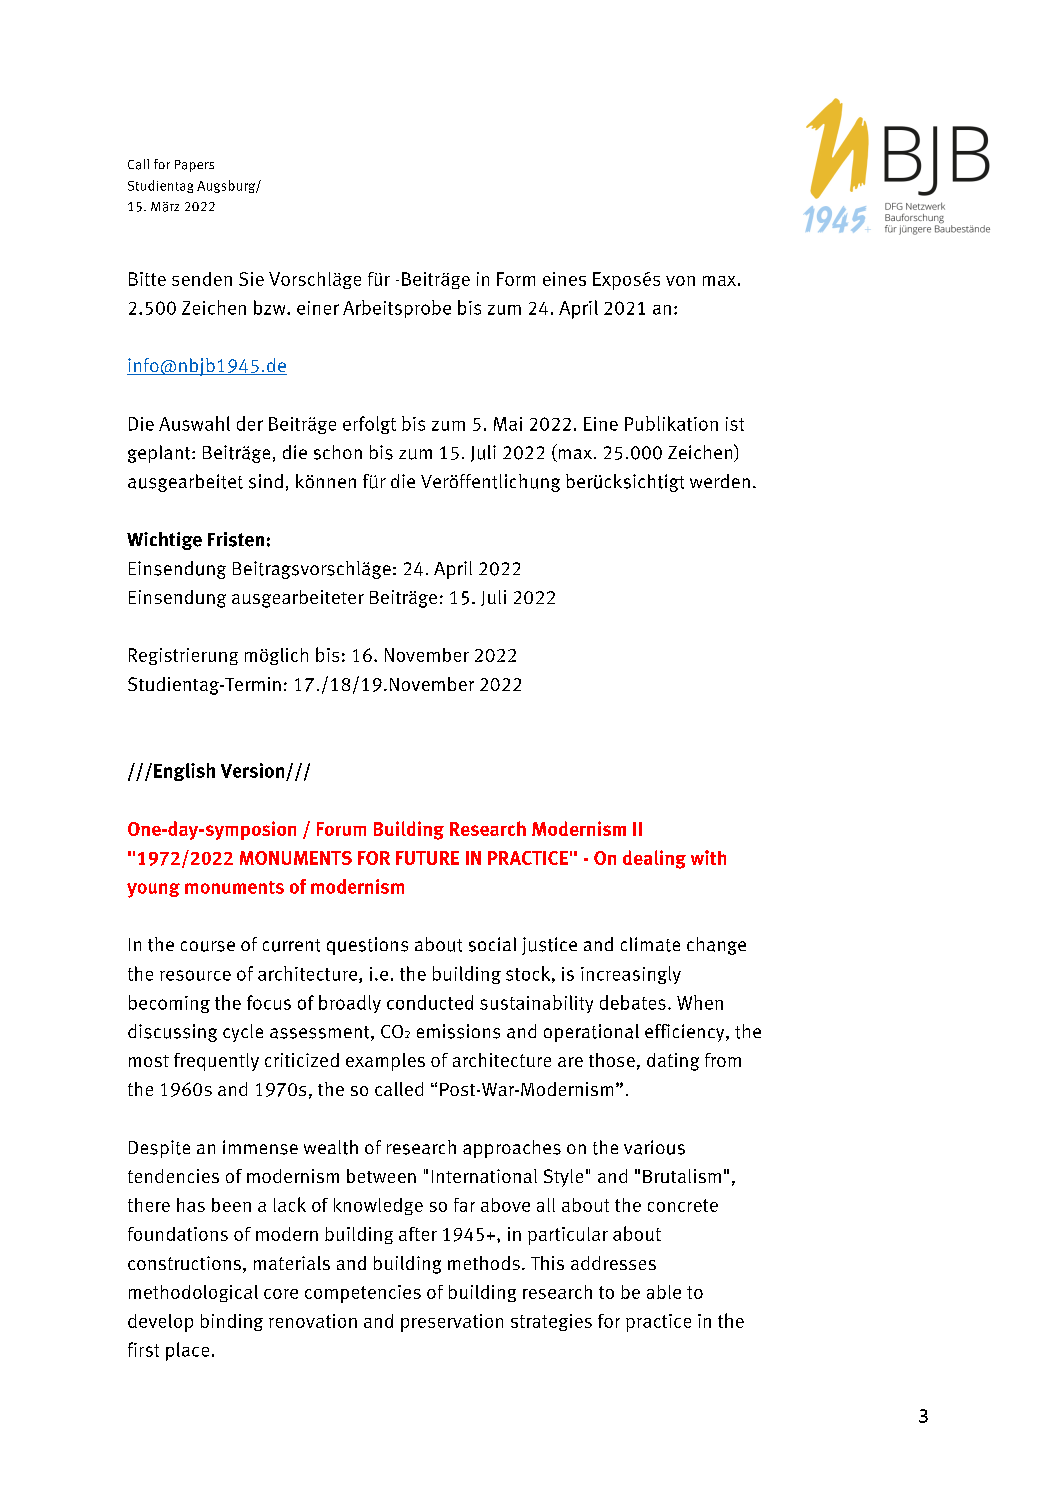  What do you see at coordinates (680, 281) in the screenshot?
I see `von` at bounding box center [680, 281].
